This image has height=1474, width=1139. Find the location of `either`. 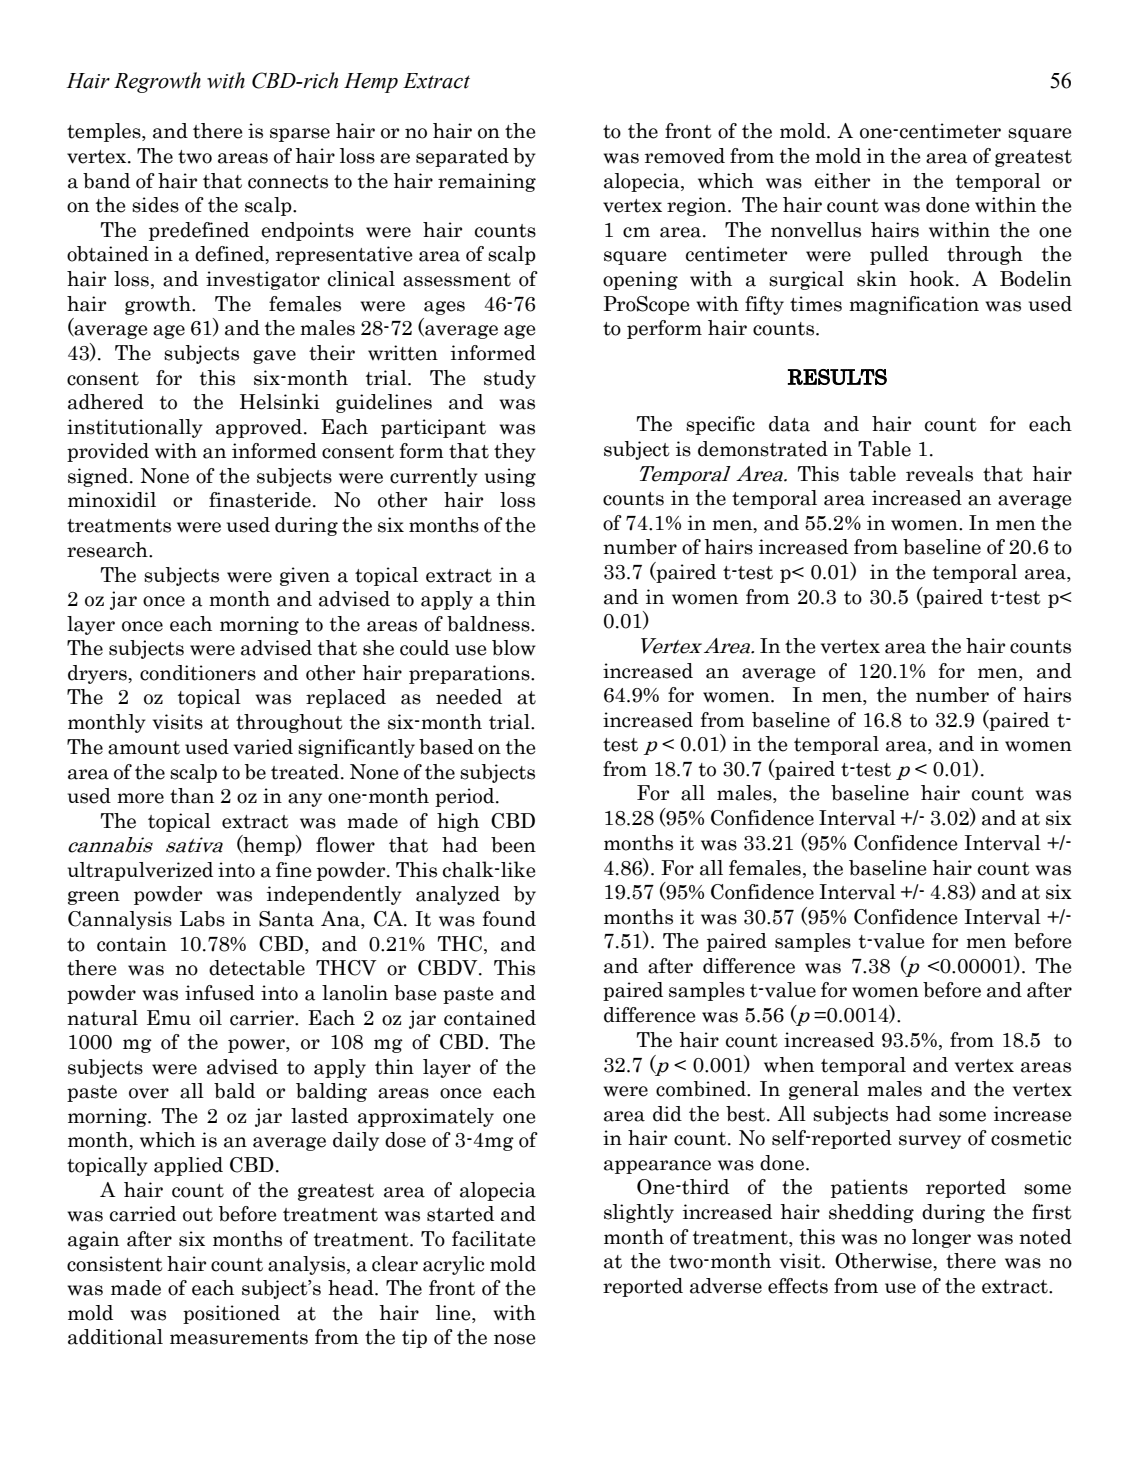

either is located at coordinates (842, 181).
